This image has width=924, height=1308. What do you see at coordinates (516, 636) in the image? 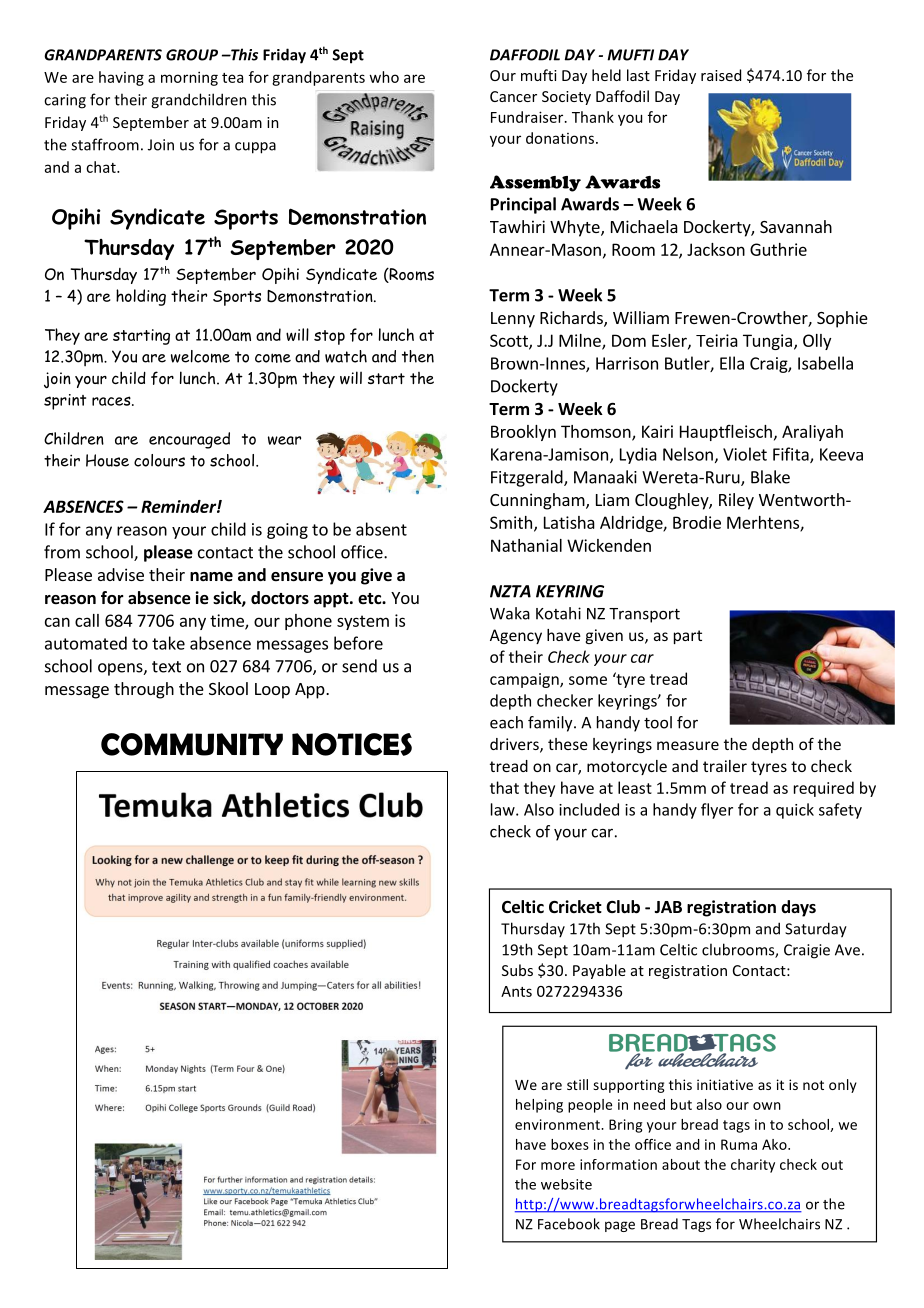
I see `Agency` at bounding box center [516, 636].
